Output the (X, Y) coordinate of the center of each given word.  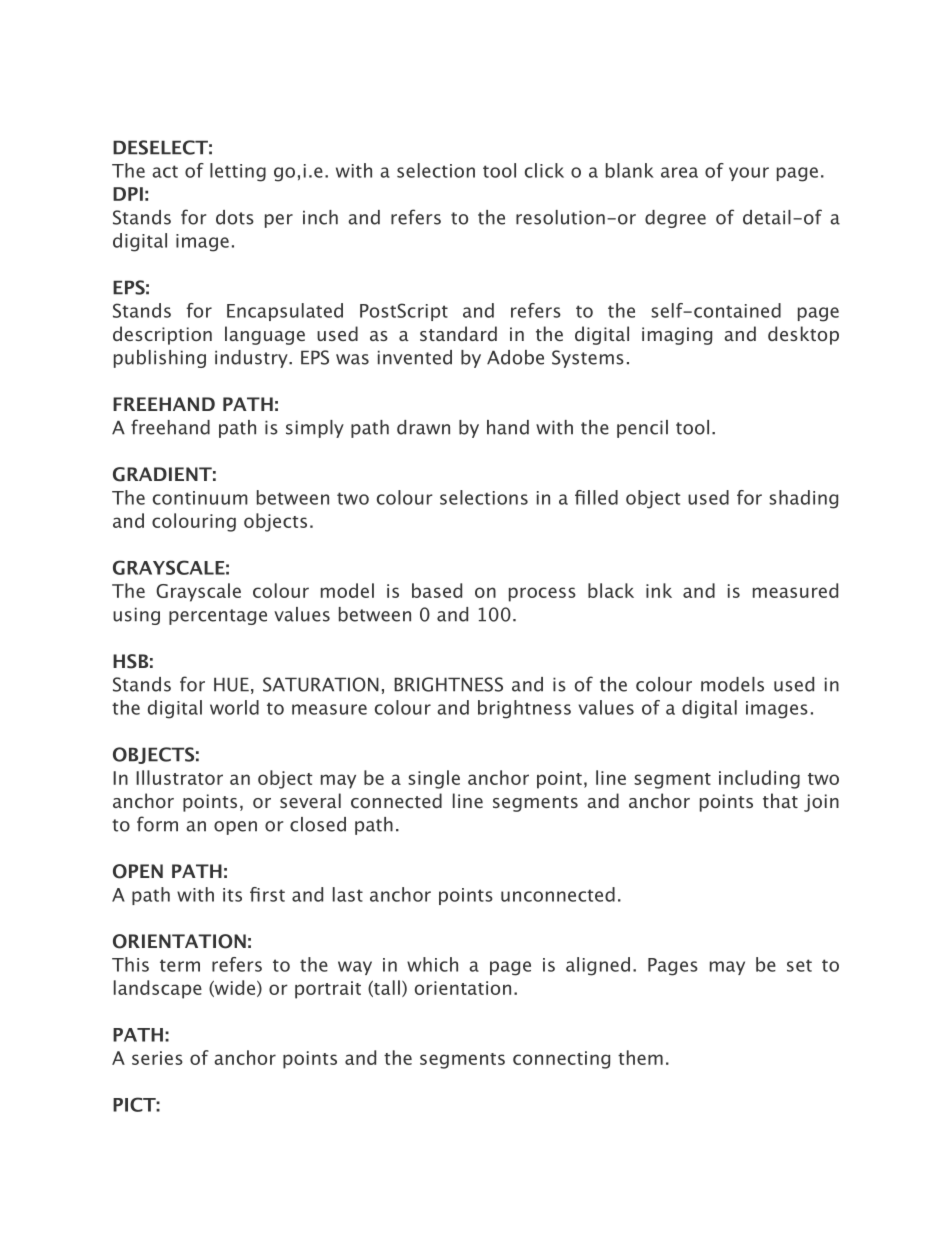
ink (659, 590)
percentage (218, 617)
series (157, 1058)
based (437, 590)
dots (235, 217)
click (544, 170)
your (749, 174)
